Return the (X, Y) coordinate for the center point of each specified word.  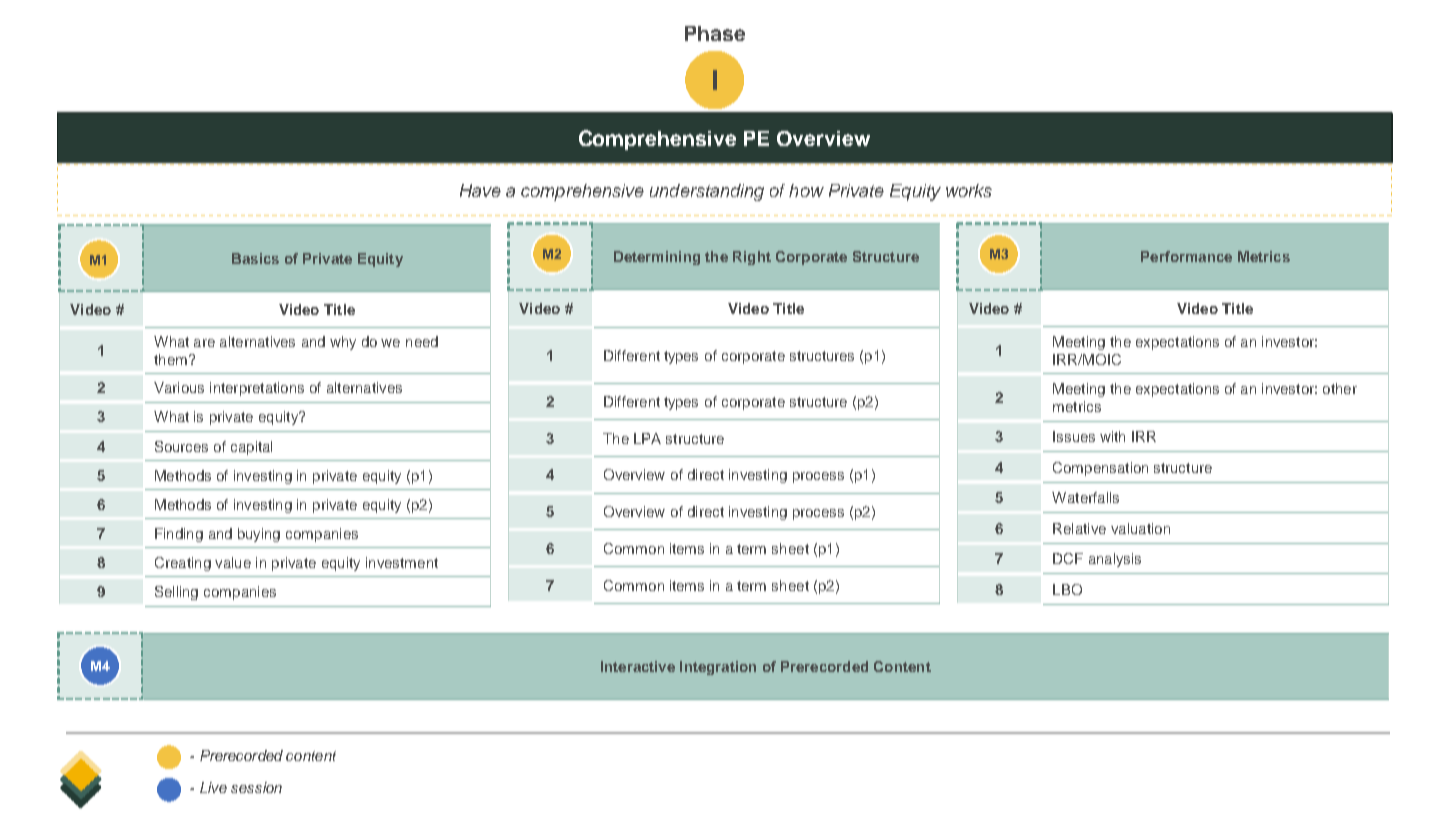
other (1340, 388)
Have (480, 190)
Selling (176, 593)
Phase (715, 33)
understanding (707, 192)
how (806, 190)
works (969, 190)
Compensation (1100, 469)
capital (251, 448)
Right (752, 258)
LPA (647, 438)
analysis (1115, 560)
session (256, 787)
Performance (1186, 256)
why (343, 343)
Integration (718, 668)
